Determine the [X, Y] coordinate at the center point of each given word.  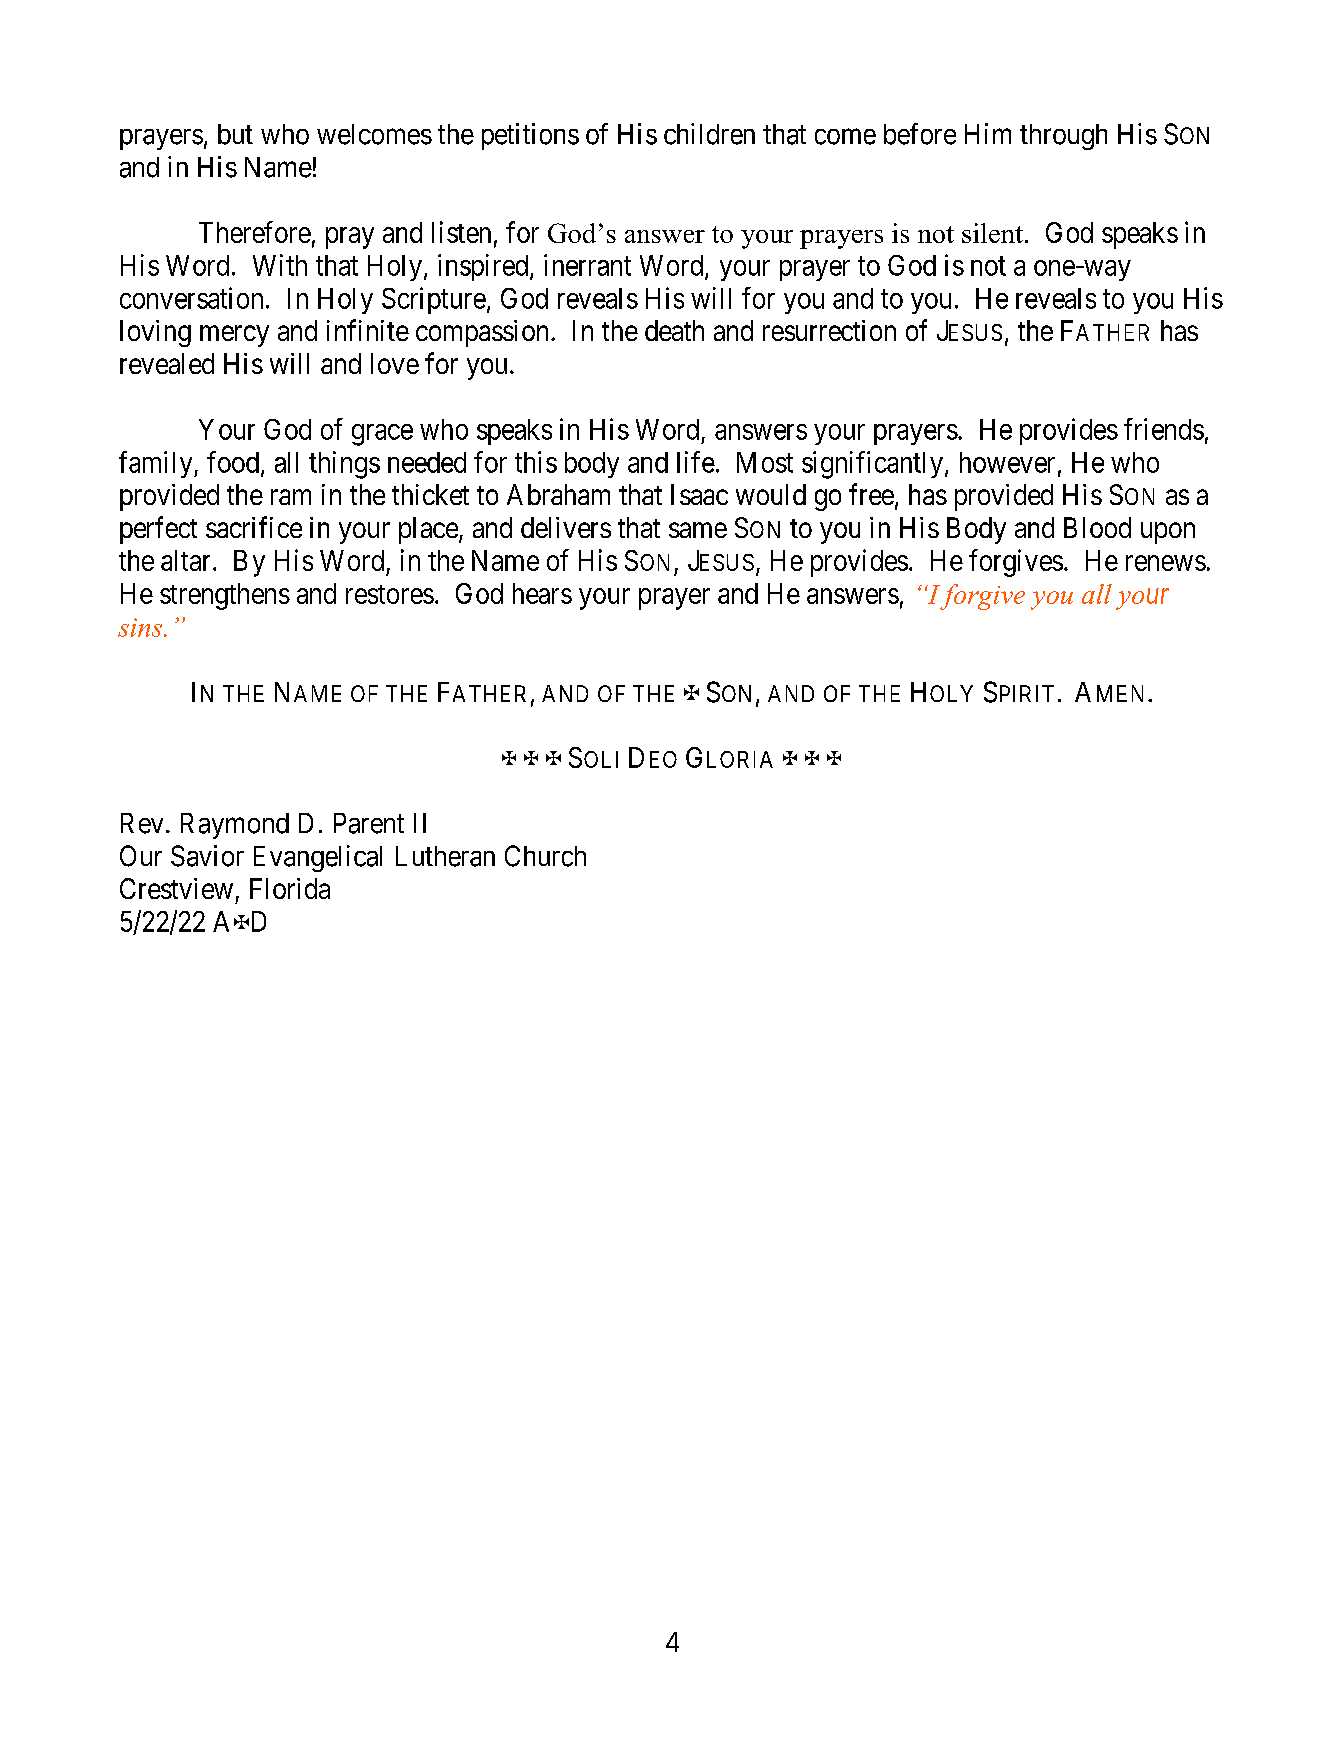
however [1007, 462]
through [1063, 137]
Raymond [235, 826]
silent [992, 233]
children [709, 134]
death [674, 330]
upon [1168, 533]
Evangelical [318, 858]
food [234, 463]
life [696, 462]
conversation [191, 298]
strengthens [225, 596]
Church [545, 856]
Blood [1097, 527]
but [235, 134]
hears [542, 593]
